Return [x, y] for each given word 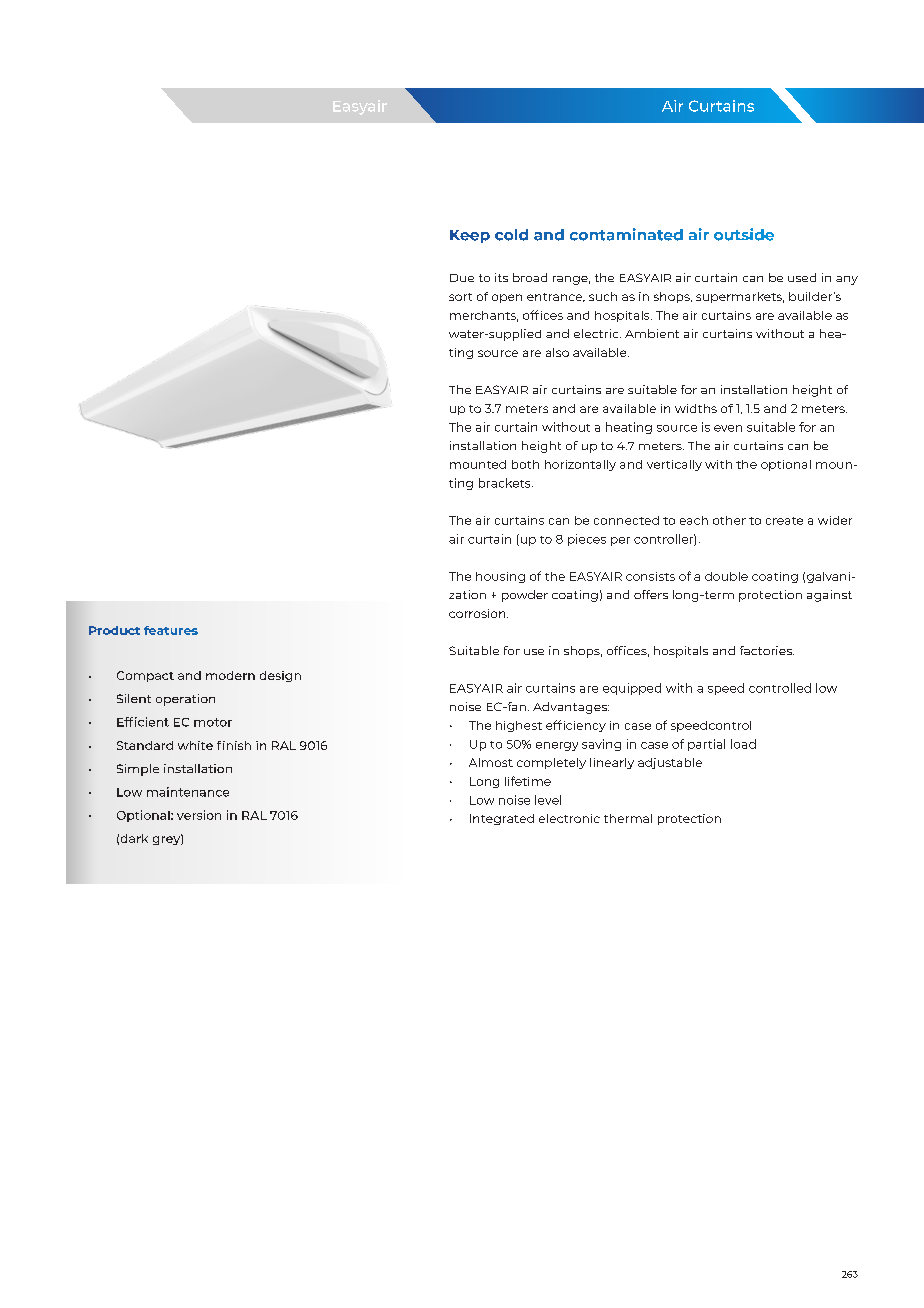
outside [744, 234]
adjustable [670, 763]
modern [230, 675]
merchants [484, 316]
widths [696, 408]
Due [462, 278]
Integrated [502, 819]
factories [767, 650]
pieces [587, 540]
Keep [470, 236]
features [171, 630]
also [557, 352]
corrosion [478, 613]
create [784, 521]
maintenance [188, 792]
